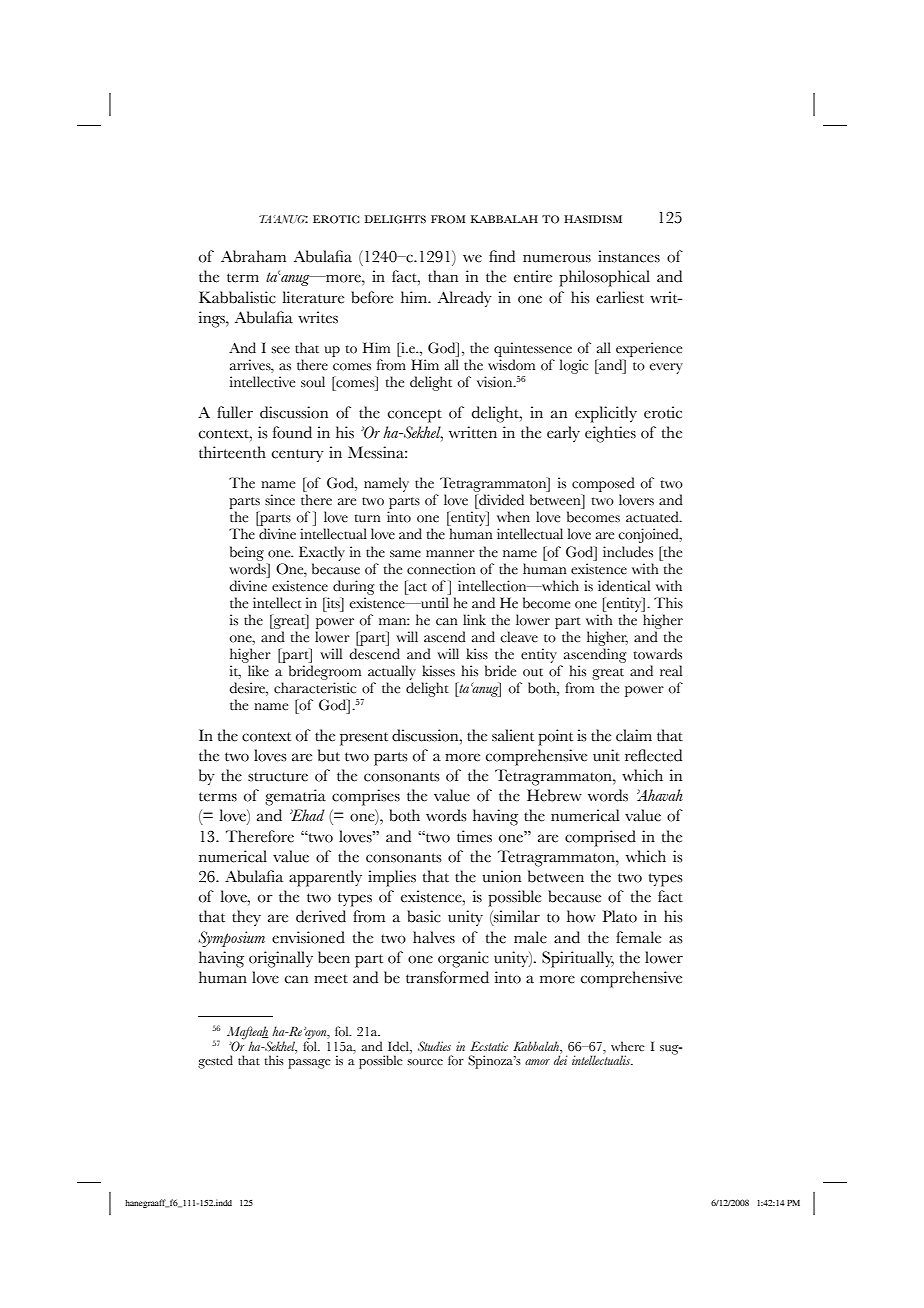 The width and height of the screenshot is (924, 1308). Describe the element at coordinates (309, 1064) in the screenshot. I see `passage` at that location.
